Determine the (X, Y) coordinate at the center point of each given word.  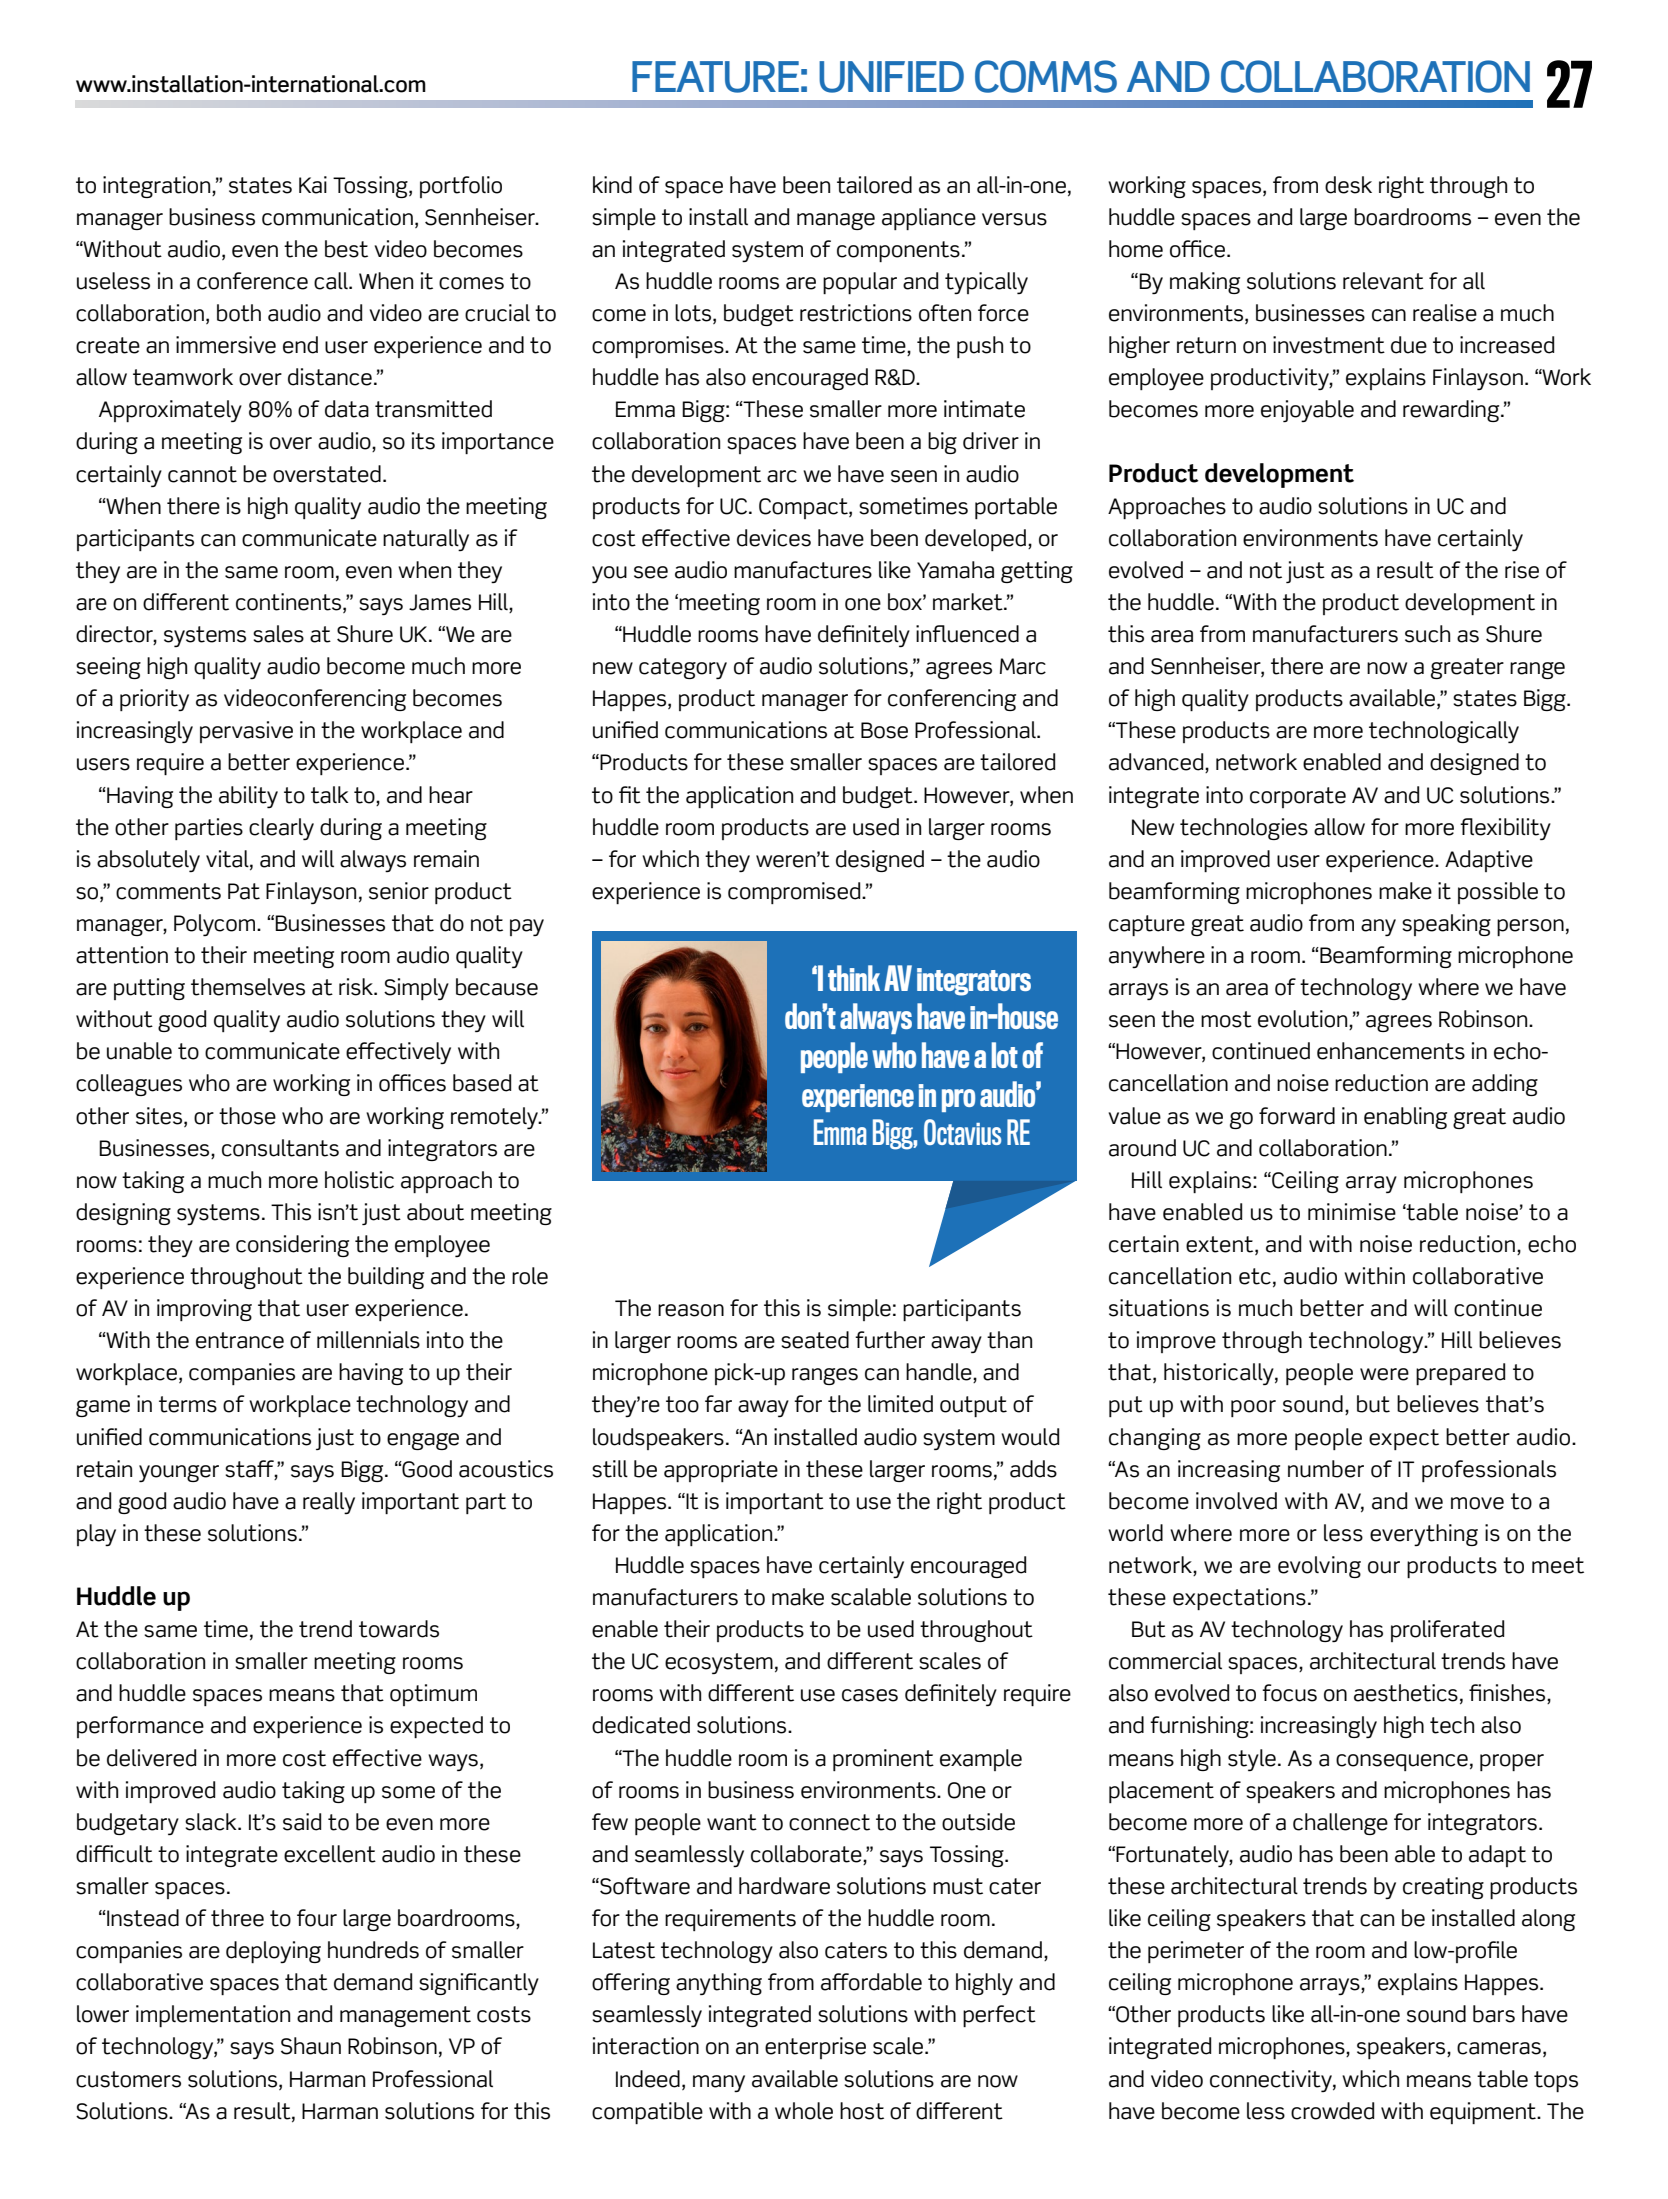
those (247, 1116)
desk (1348, 185)
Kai (313, 185)
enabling (1405, 1118)
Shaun (311, 2046)
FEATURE (715, 77)
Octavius (962, 1132)
